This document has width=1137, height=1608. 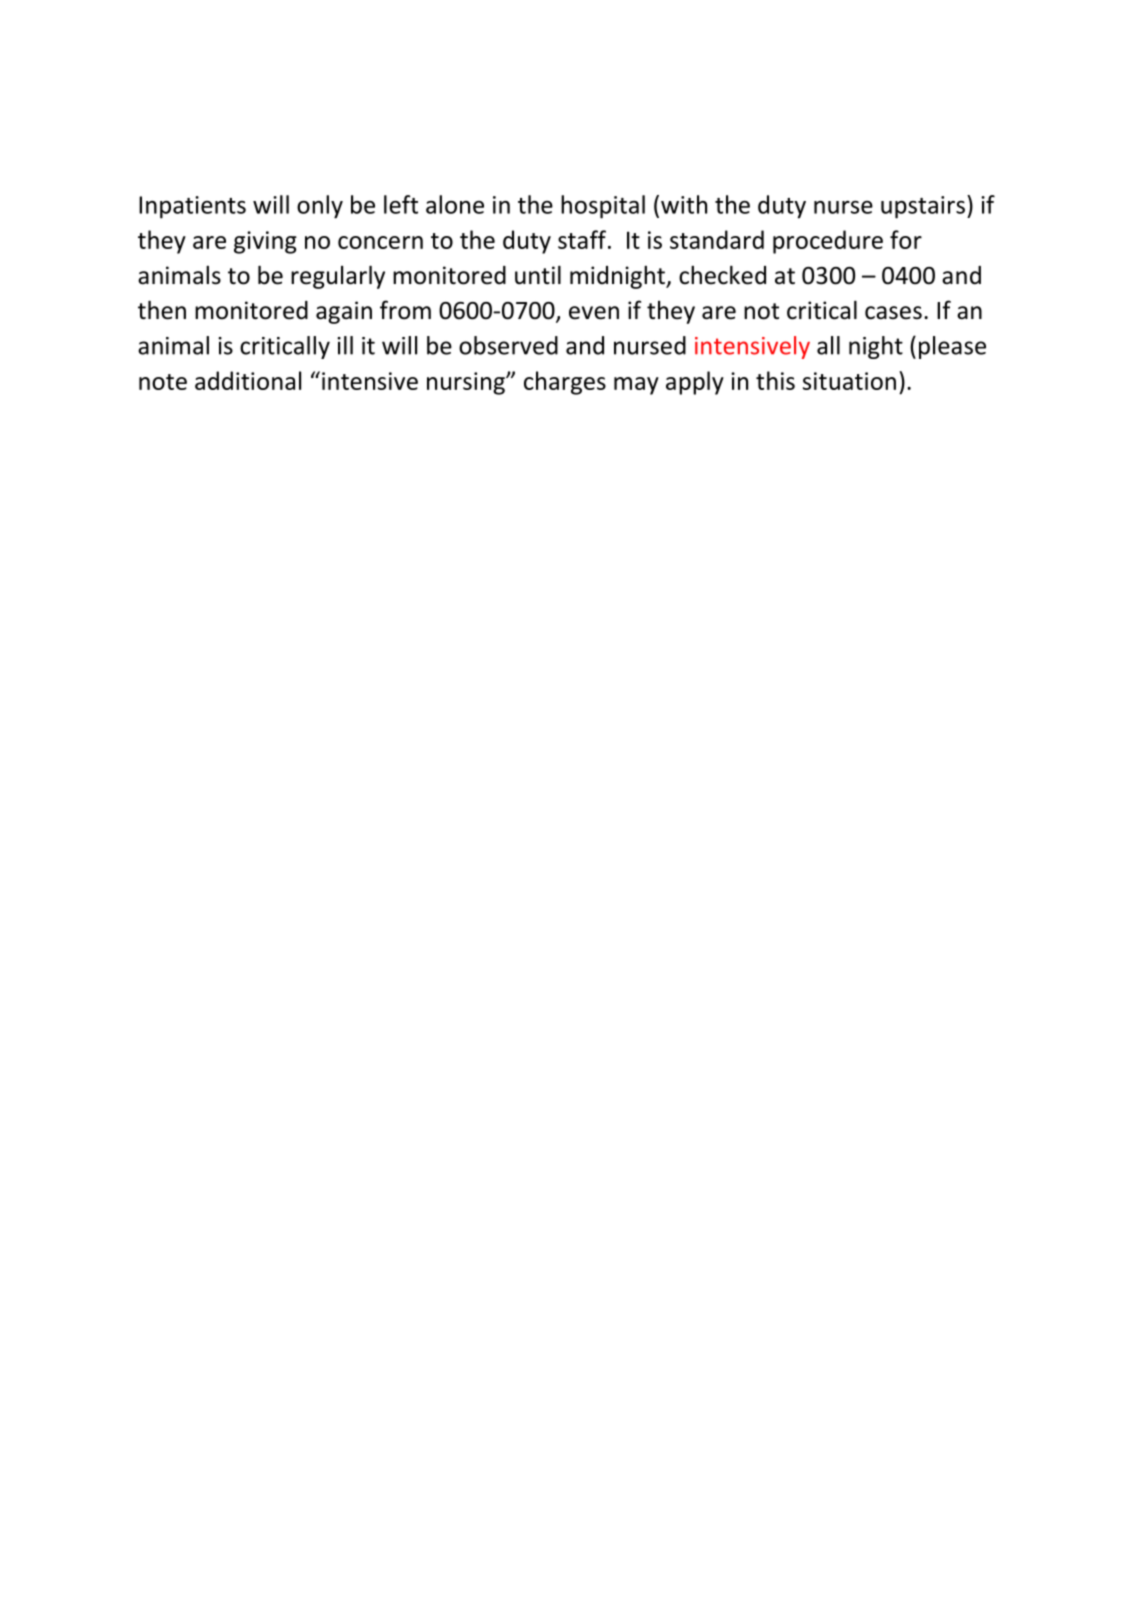 I want to click on even, so click(x=594, y=313).
